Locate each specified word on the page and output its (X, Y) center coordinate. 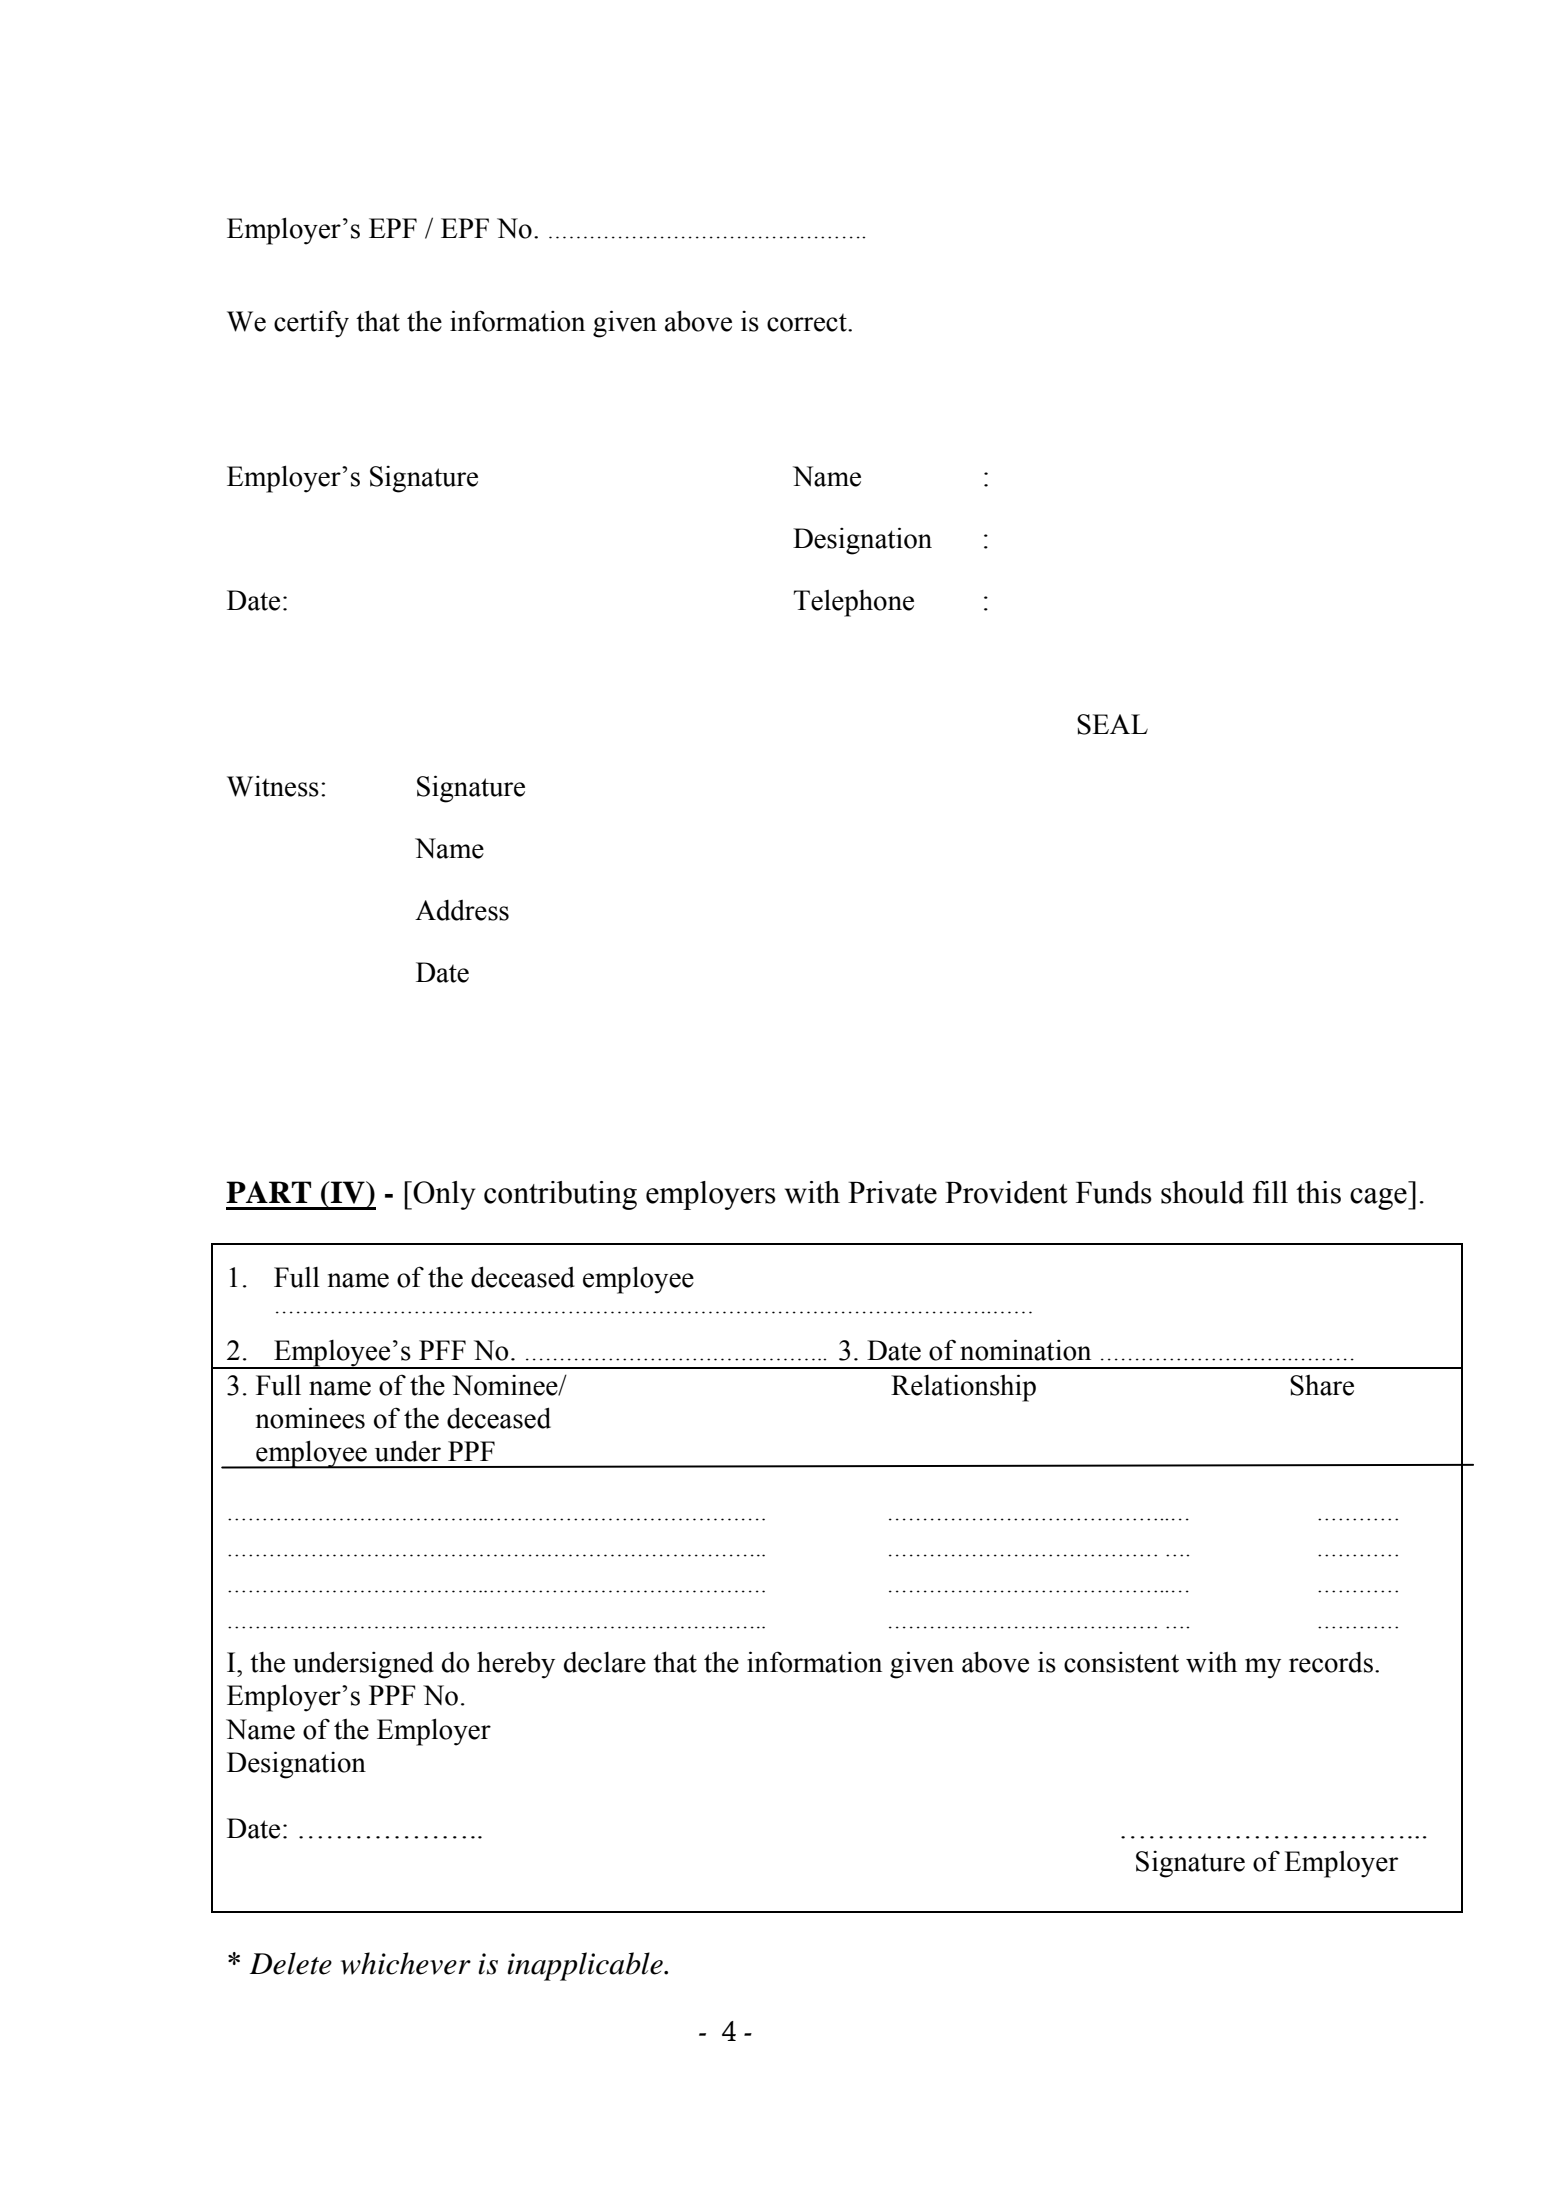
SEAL (1112, 724)
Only (443, 1195)
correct (808, 323)
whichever (406, 1963)
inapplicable (586, 1966)
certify (311, 324)
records (1331, 1662)
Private (892, 1192)
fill (1270, 1192)
